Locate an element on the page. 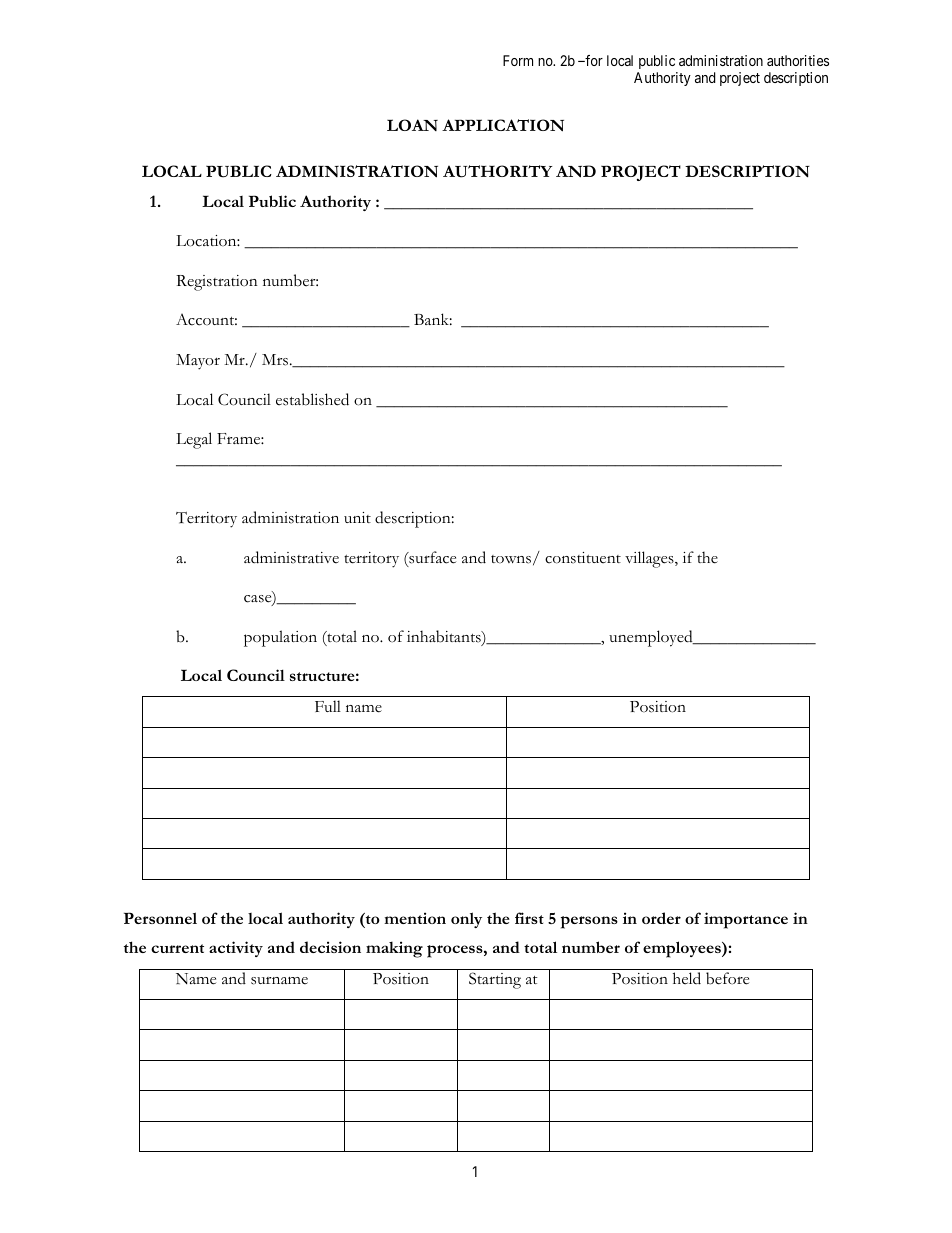  villages is located at coordinates (650, 559).
